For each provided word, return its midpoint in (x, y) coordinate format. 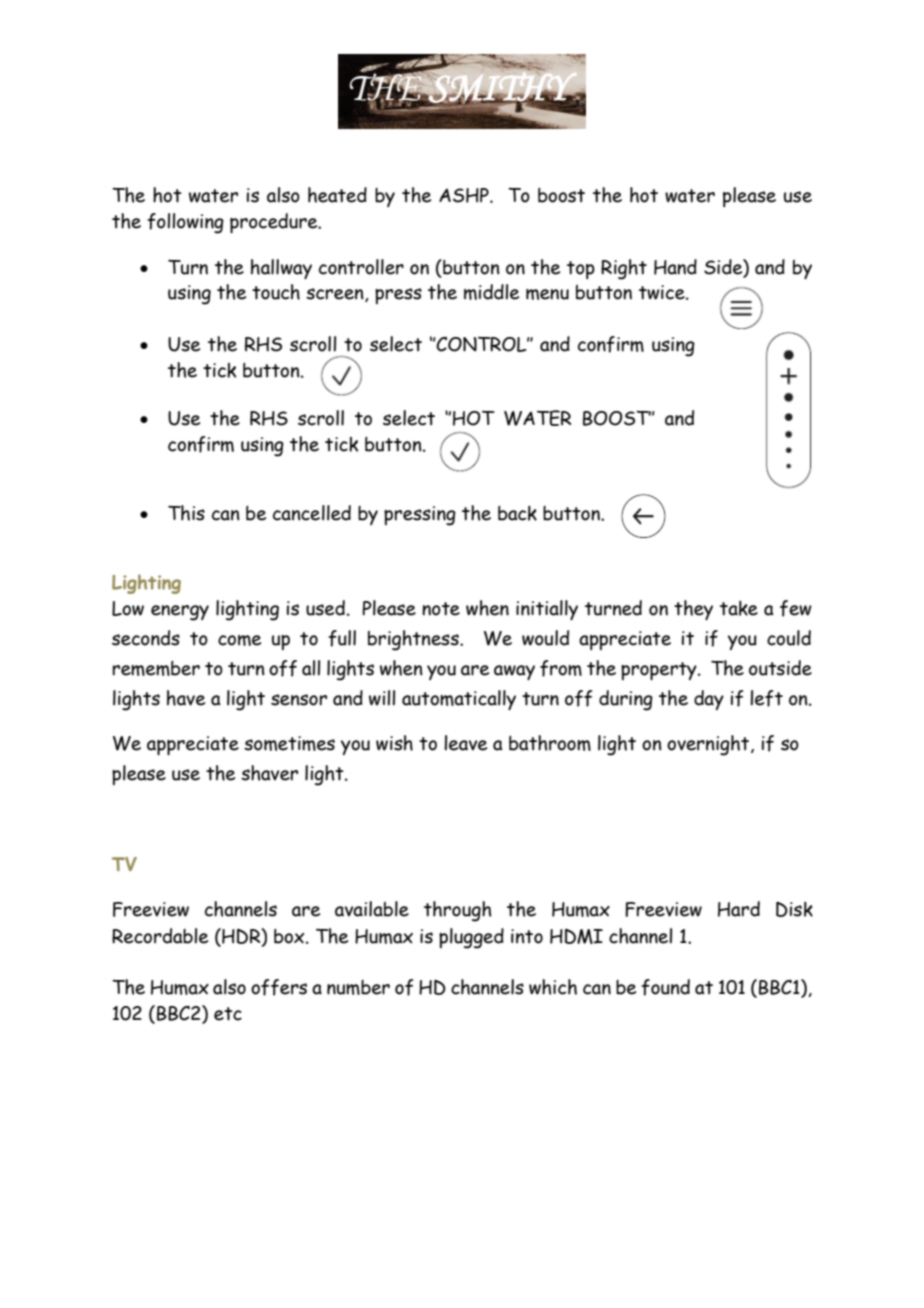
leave (465, 743)
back (517, 513)
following (185, 223)
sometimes (289, 743)
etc (228, 1014)
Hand (675, 267)
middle (491, 292)
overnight (709, 745)
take (739, 608)
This (186, 513)
